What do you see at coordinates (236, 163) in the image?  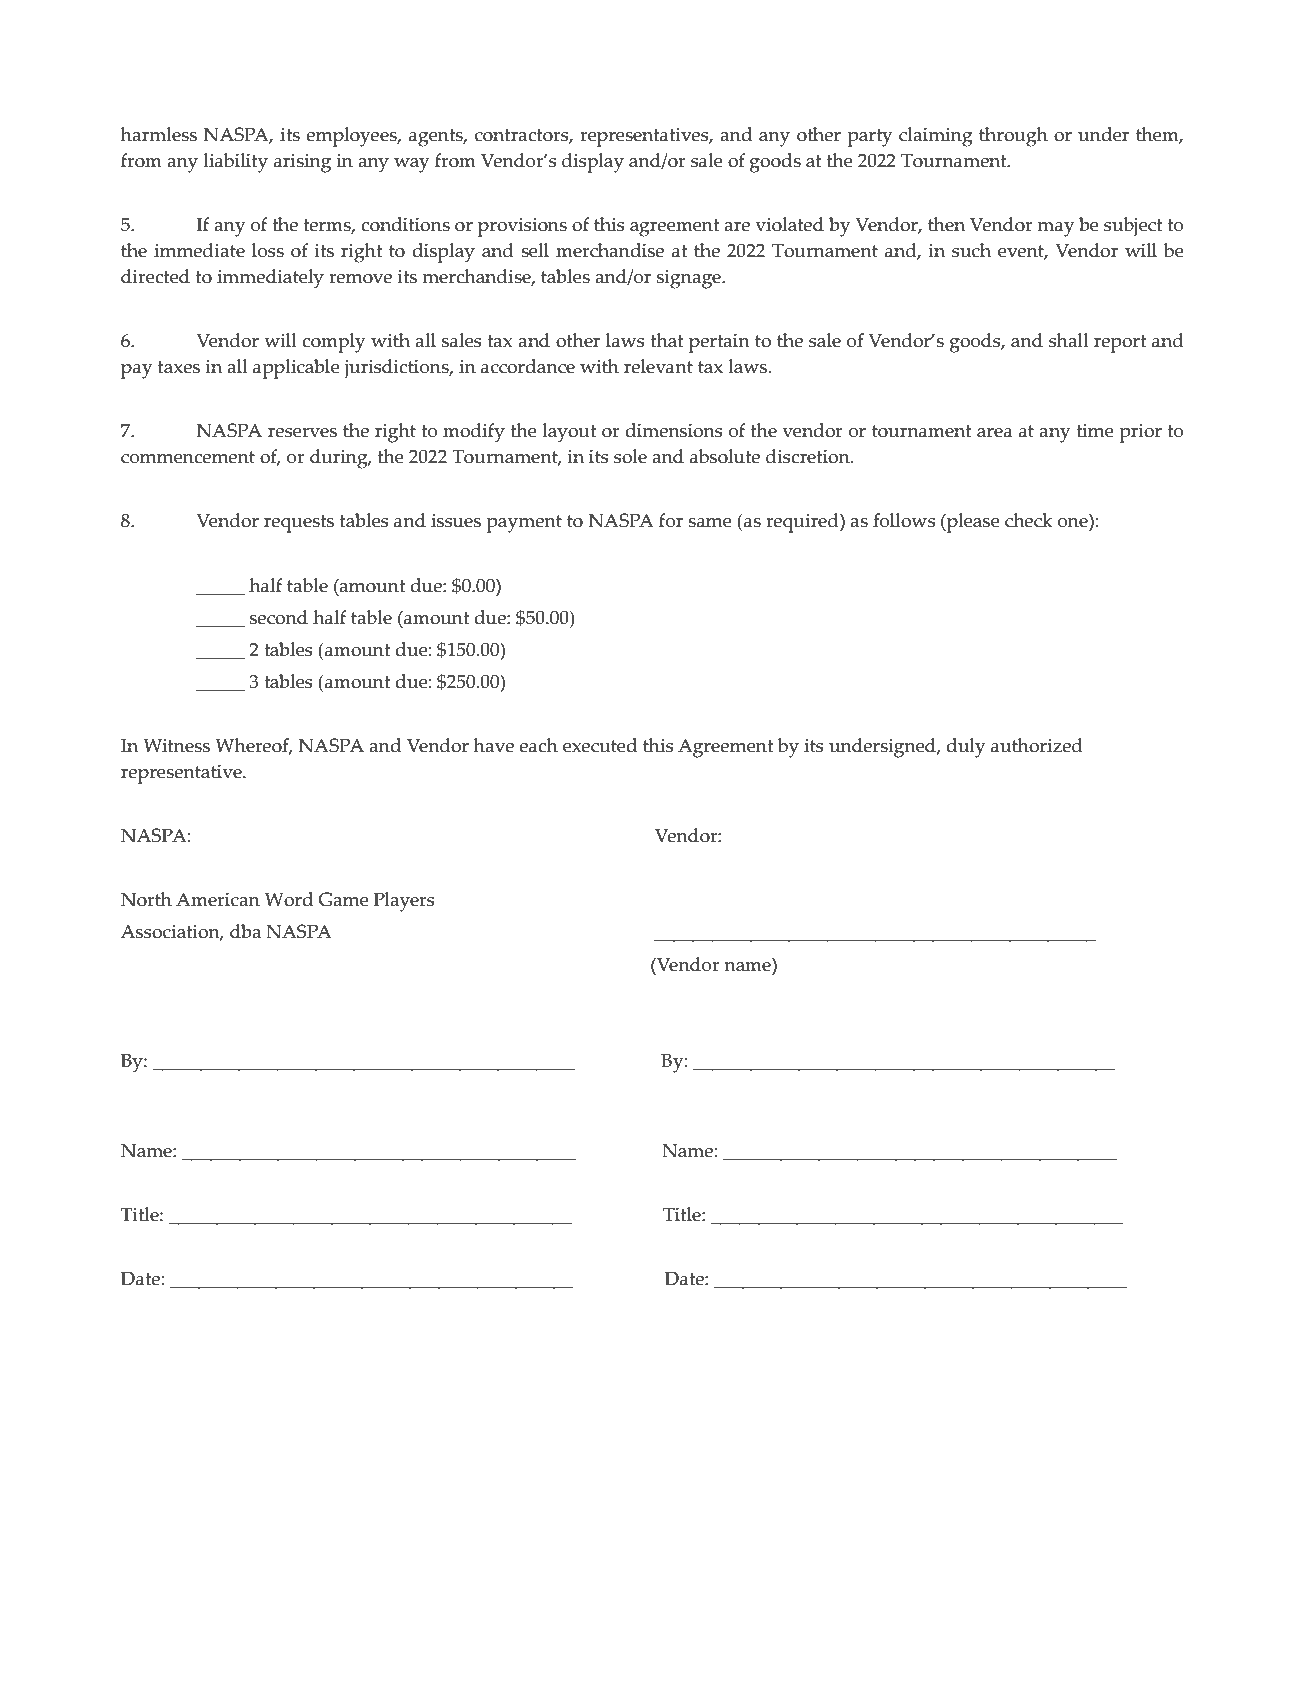 I see `liability` at bounding box center [236, 163].
